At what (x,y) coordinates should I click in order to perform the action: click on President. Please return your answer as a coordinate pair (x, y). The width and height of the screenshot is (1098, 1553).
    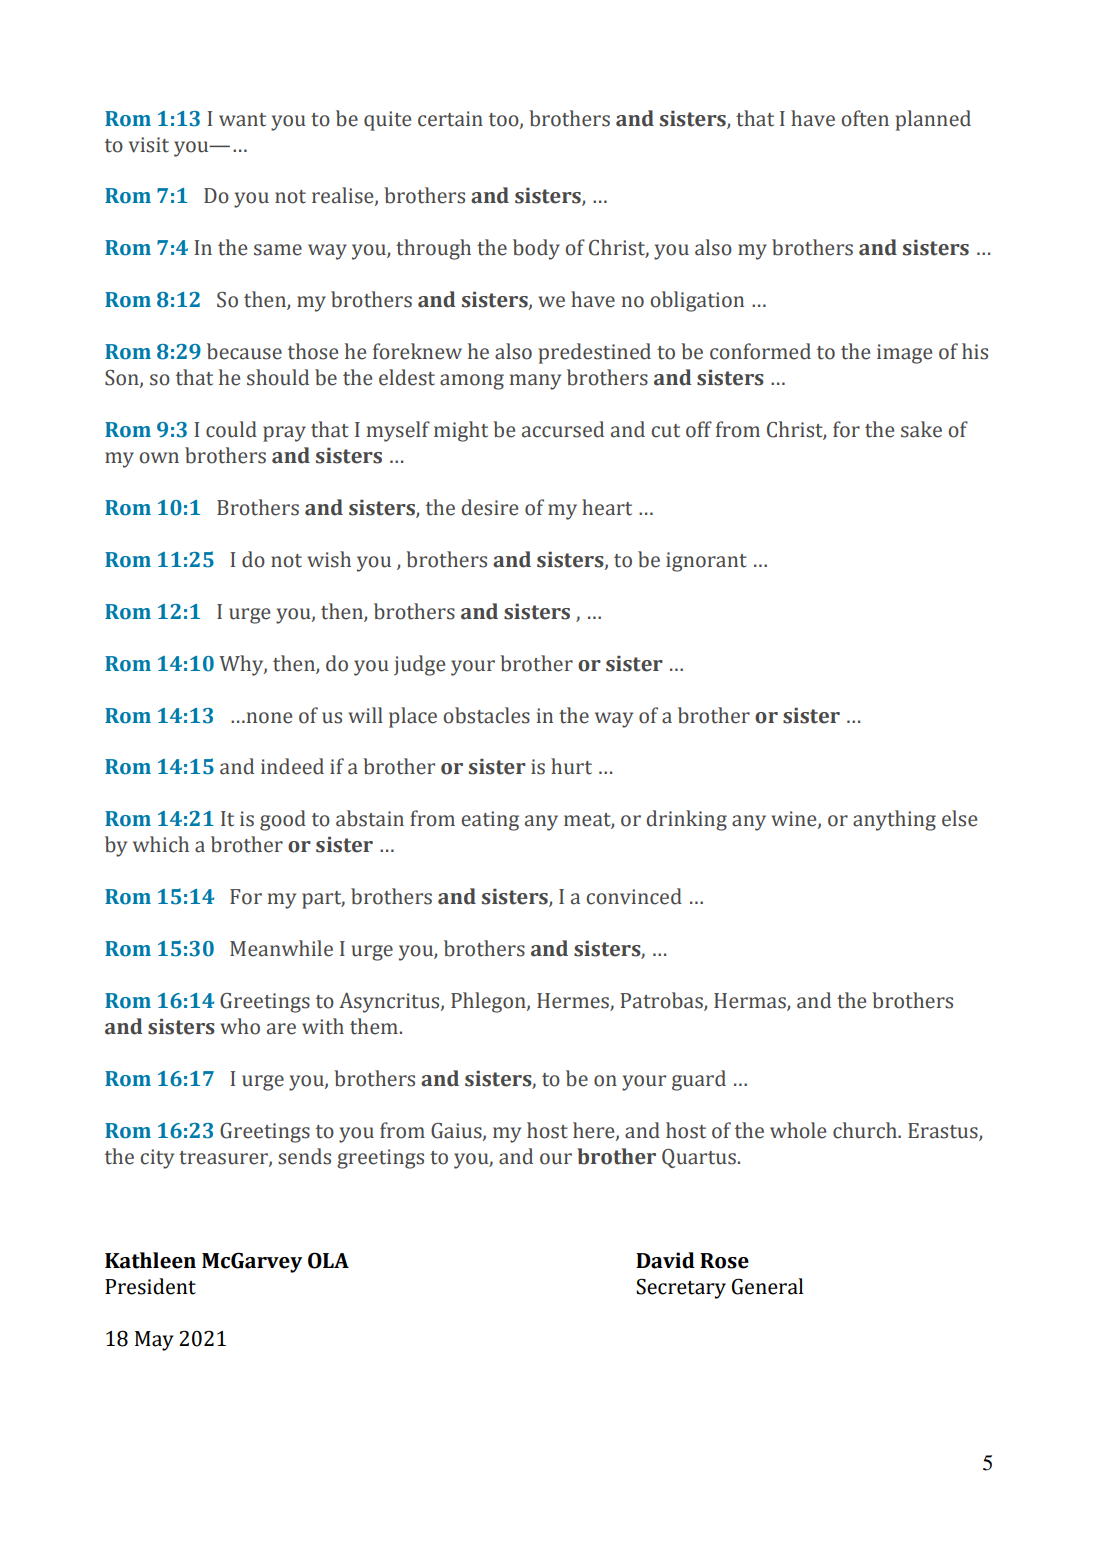
    Looking at the image, I should click on (150, 1286).
